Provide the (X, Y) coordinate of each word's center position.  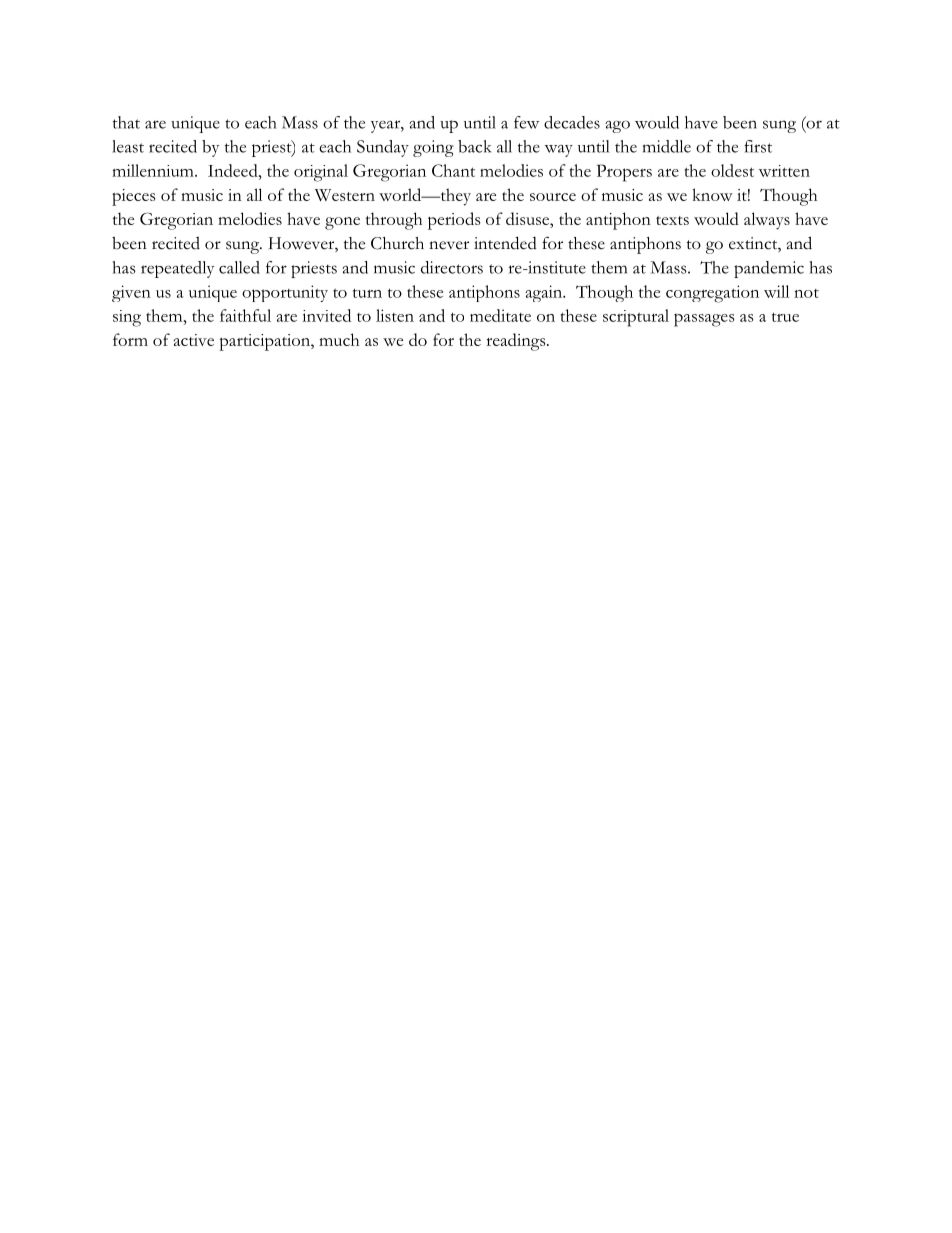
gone (342, 223)
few (526, 122)
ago (617, 126)
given (131, 293)
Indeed (234, 170)
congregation (712, 294)
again (545, 293)
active (194, 340)
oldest (732, 170)
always (767, 221)
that (126, 122)
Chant (453, 170)
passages (704, 320)
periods (454, 221)
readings (517, 342)
